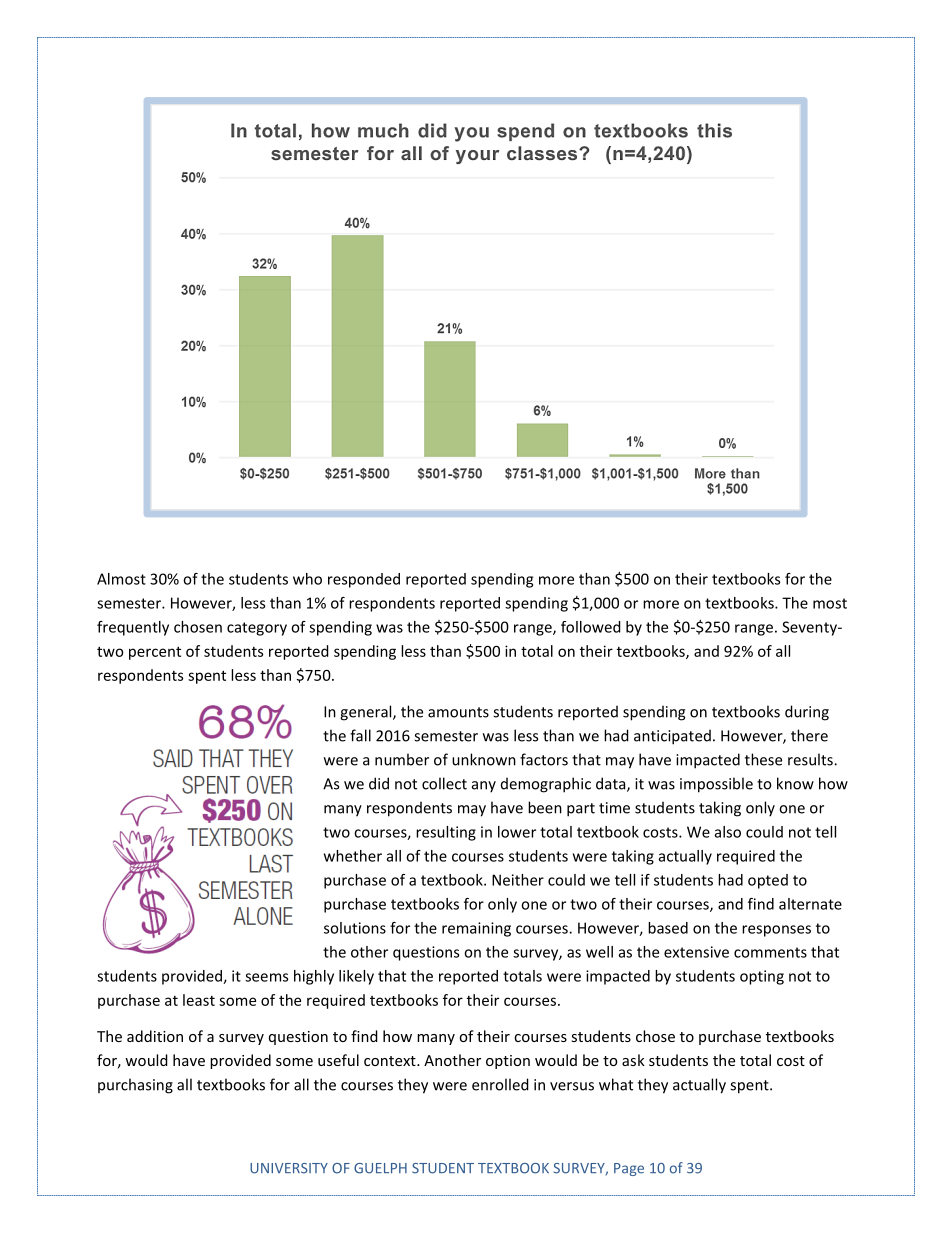  What do you see at coordinates (768, 881) in the image?
I see `opted` at bounding box center [768, 881].
